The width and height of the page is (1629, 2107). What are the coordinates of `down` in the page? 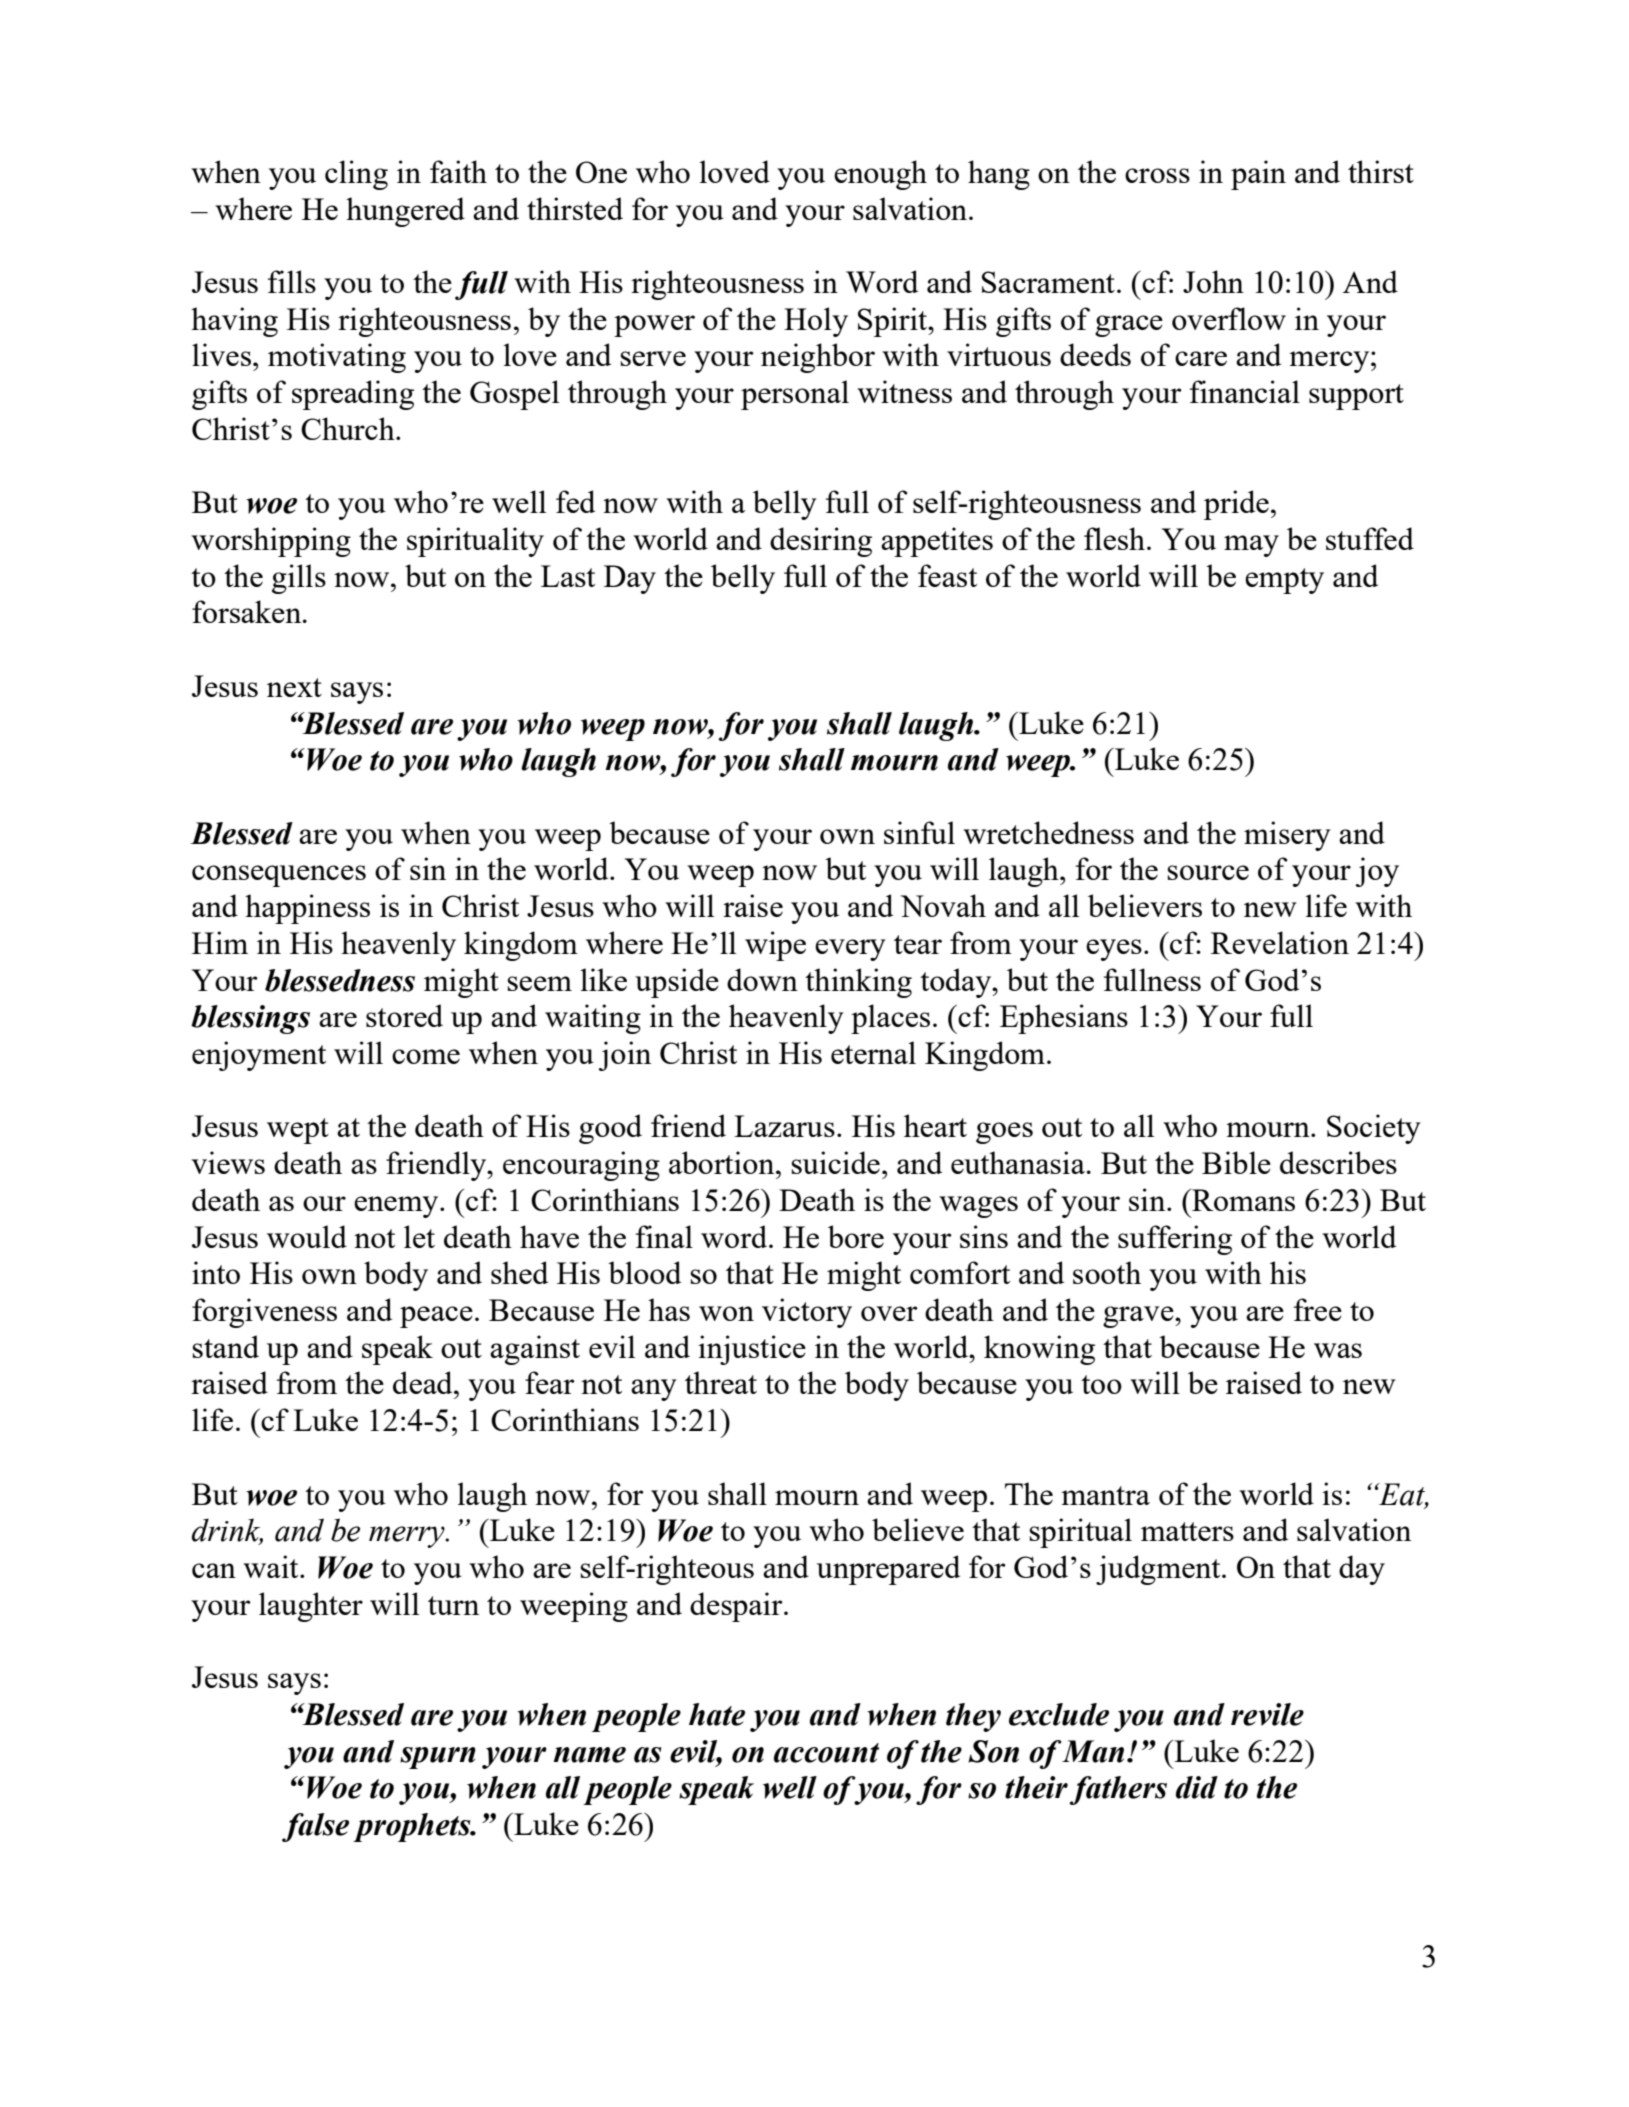 It's located at (762, 979).
